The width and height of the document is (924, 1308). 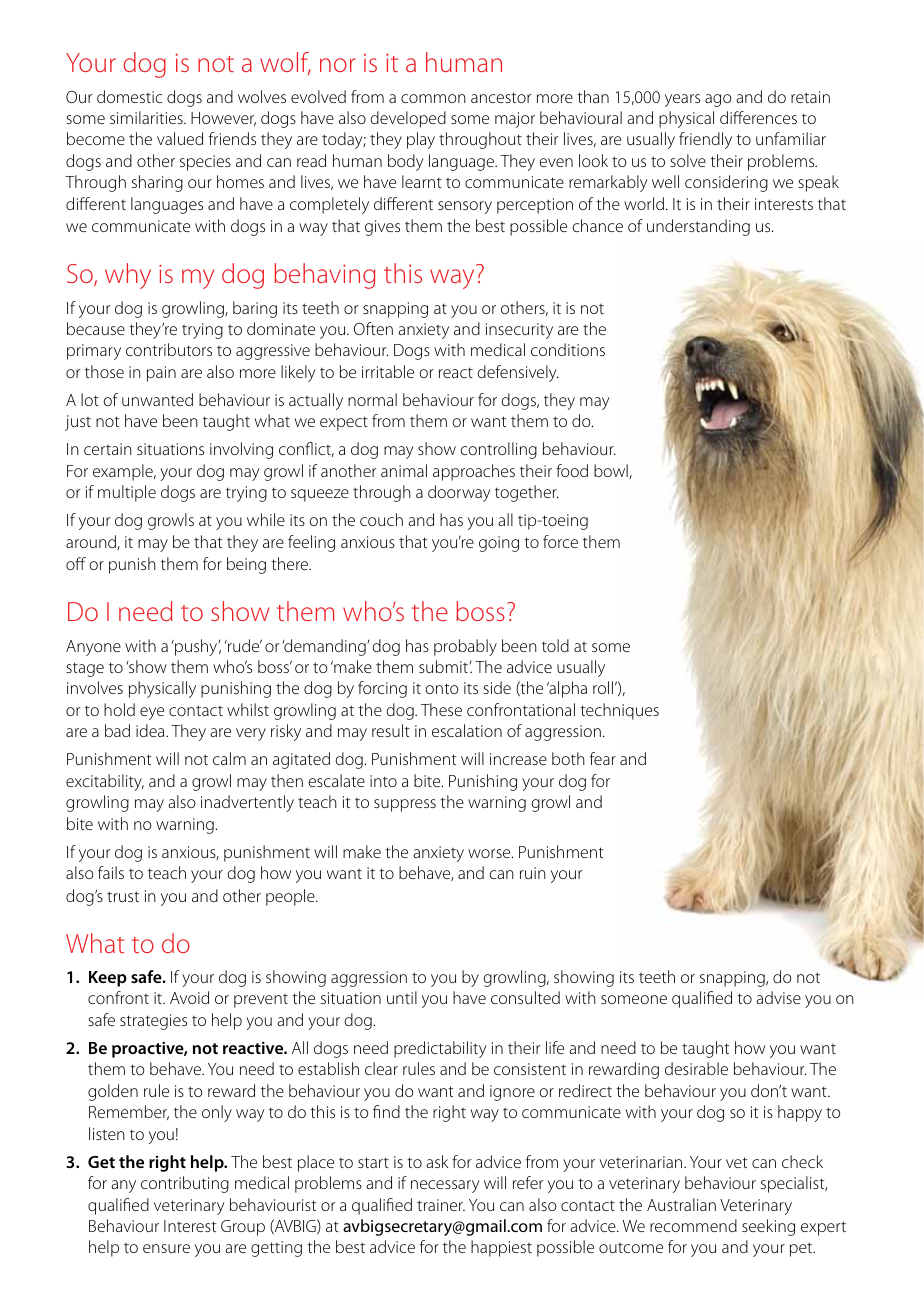 What do you see at coordinates (196, 647) in the document?
I see `pushy` at bounding box center [196, 647].
